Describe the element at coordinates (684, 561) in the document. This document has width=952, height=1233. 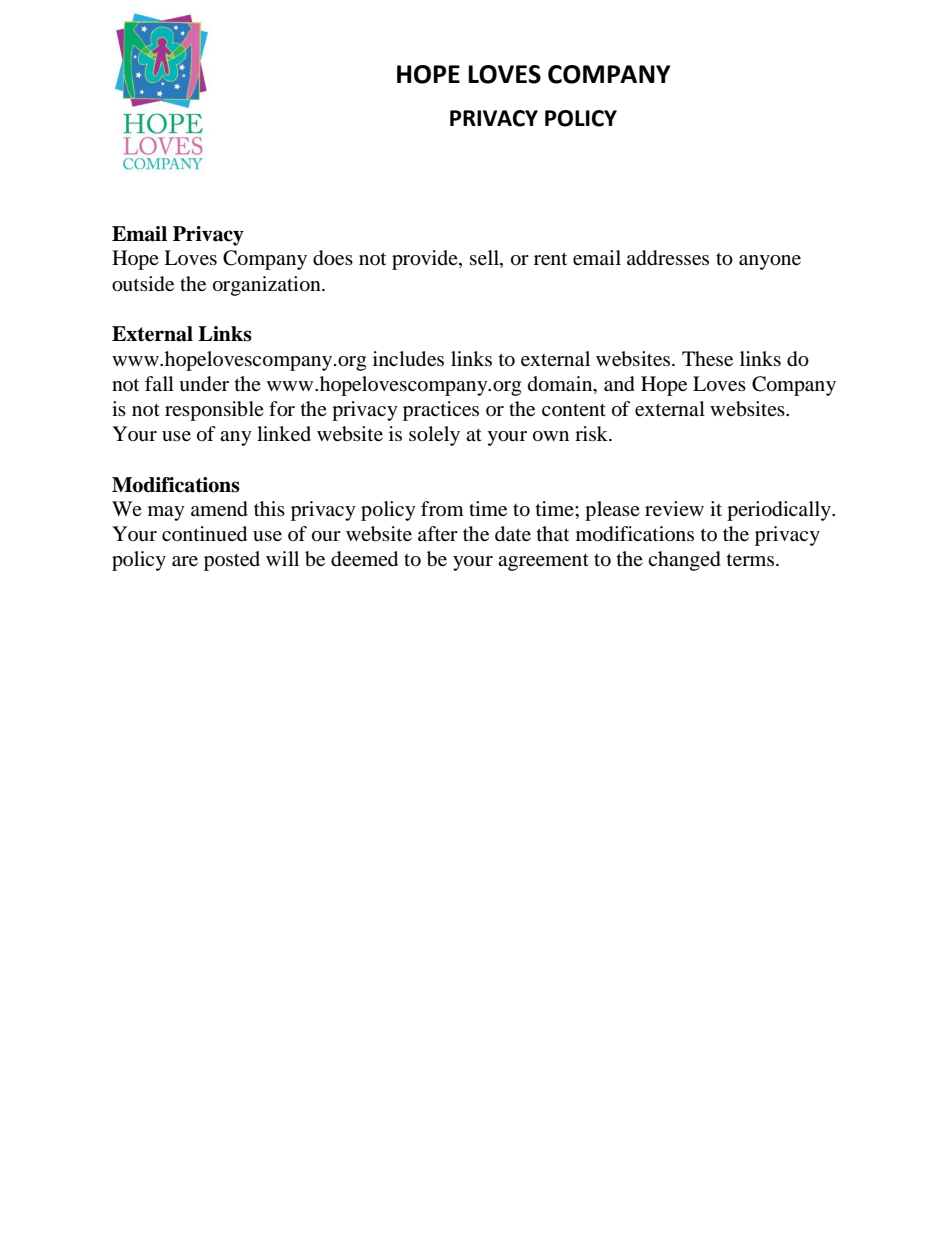
I see `changed` at that location.
